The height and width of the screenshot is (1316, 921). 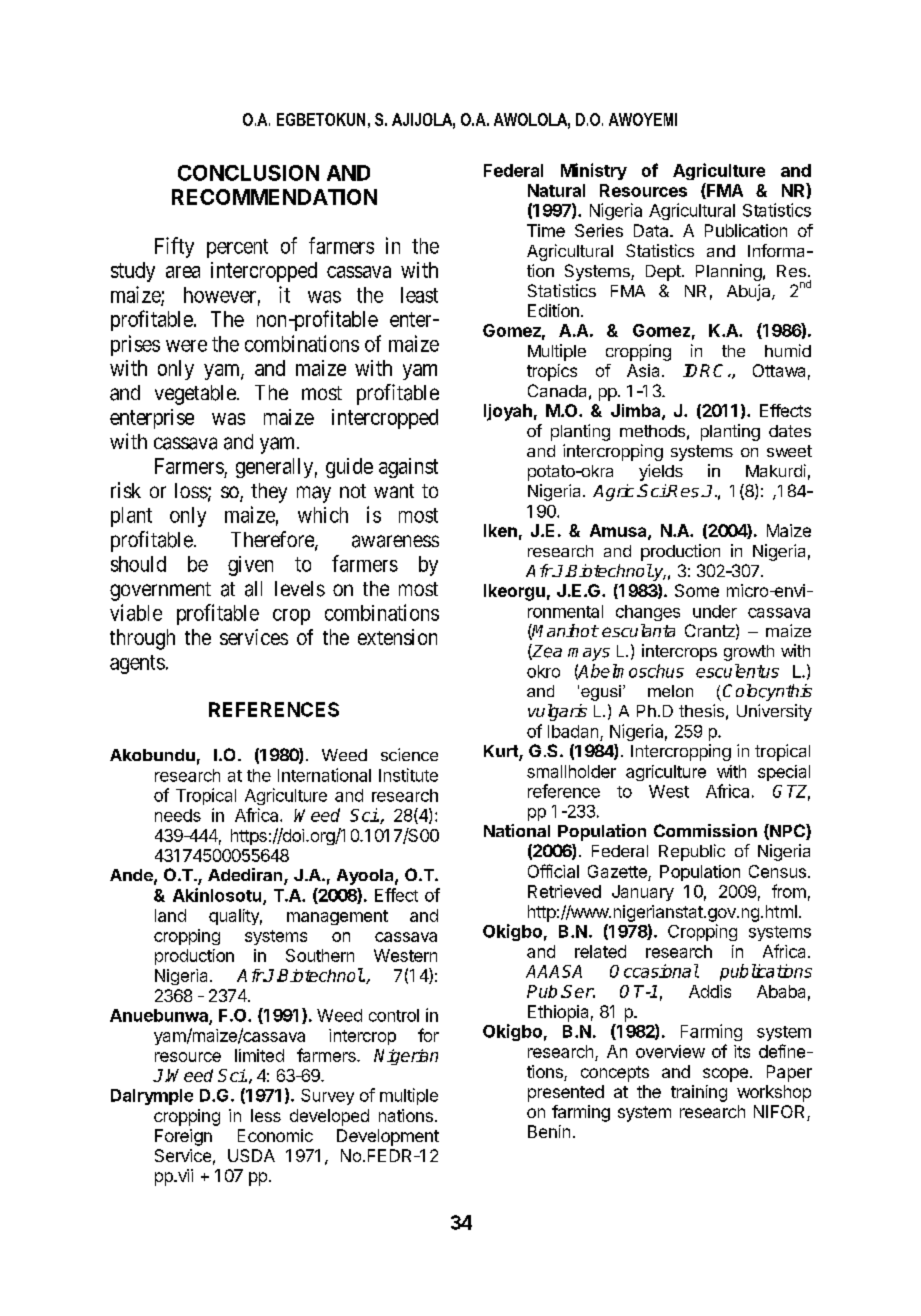 I want to click on Foreign, so click(x=183, y=1137).
